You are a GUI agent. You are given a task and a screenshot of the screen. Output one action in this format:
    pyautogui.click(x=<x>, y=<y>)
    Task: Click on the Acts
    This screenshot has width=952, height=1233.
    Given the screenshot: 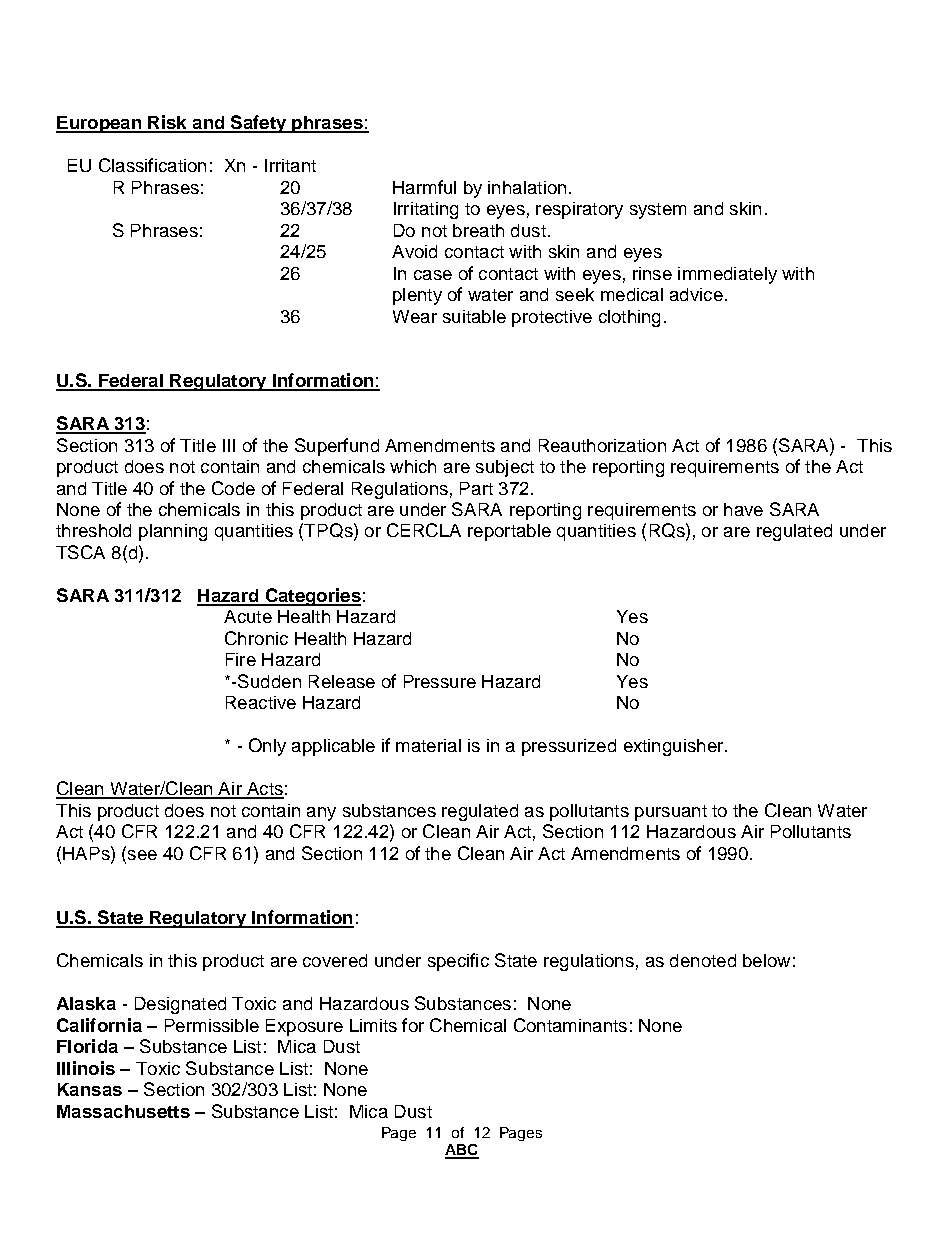 What is the action you would take?
    pyautogui.click(x=264, y=790)
